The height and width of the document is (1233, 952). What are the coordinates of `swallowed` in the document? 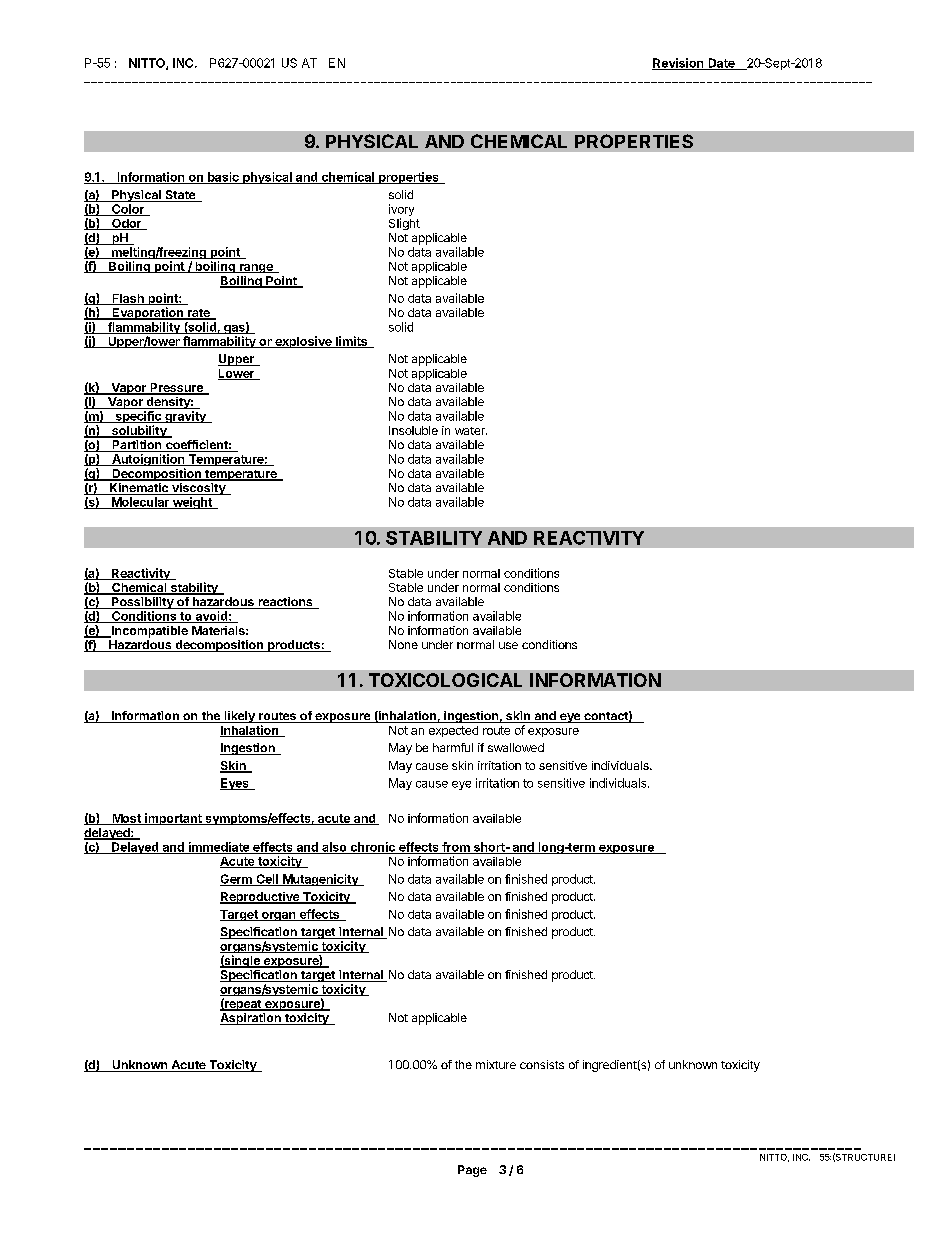 It's located at (516, 747).
